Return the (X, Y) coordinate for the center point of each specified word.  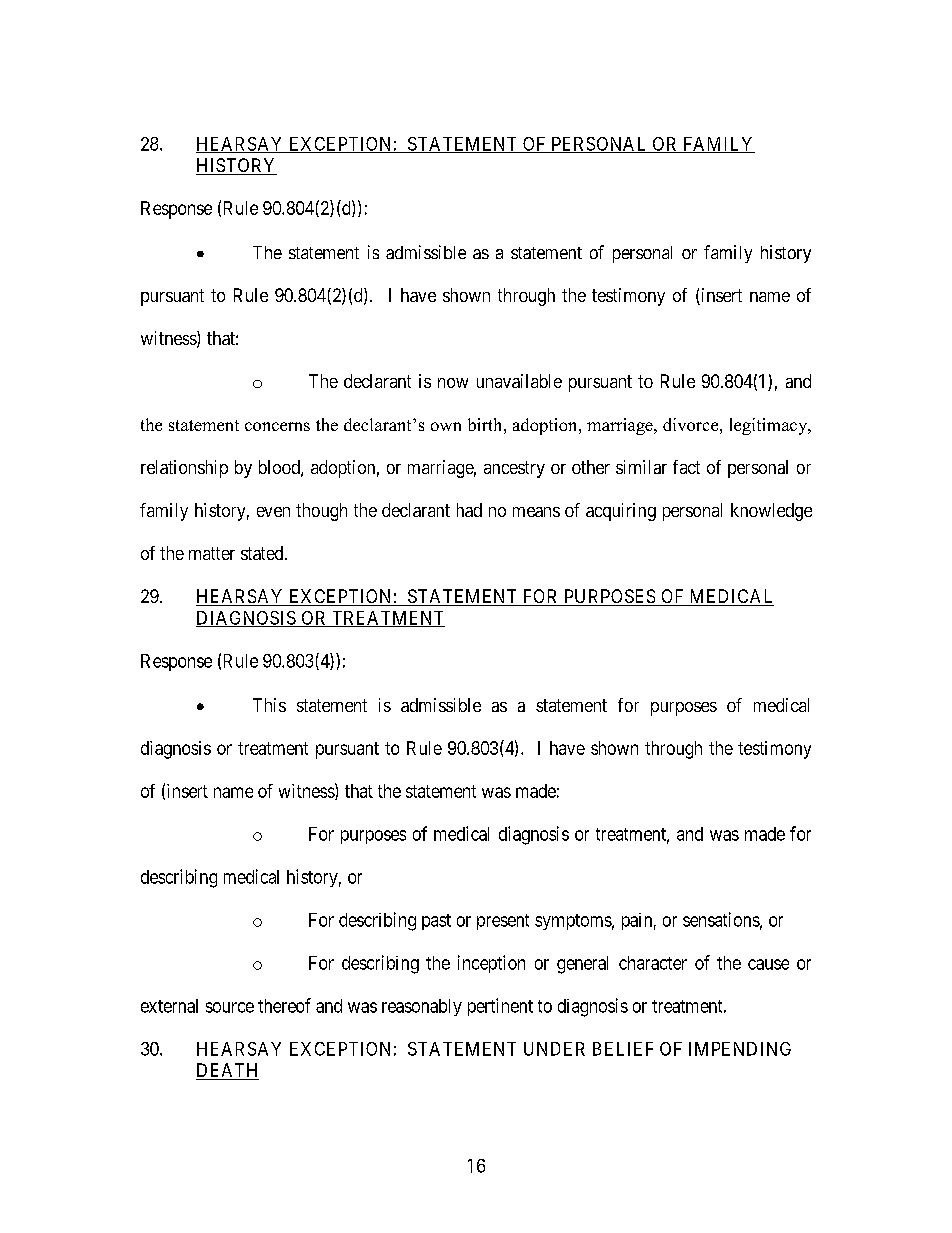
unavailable (519, 381)
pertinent (500, 1007)
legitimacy (770, 426)
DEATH (227, 1070)
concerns (277, 426)
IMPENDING (740, 1049)
